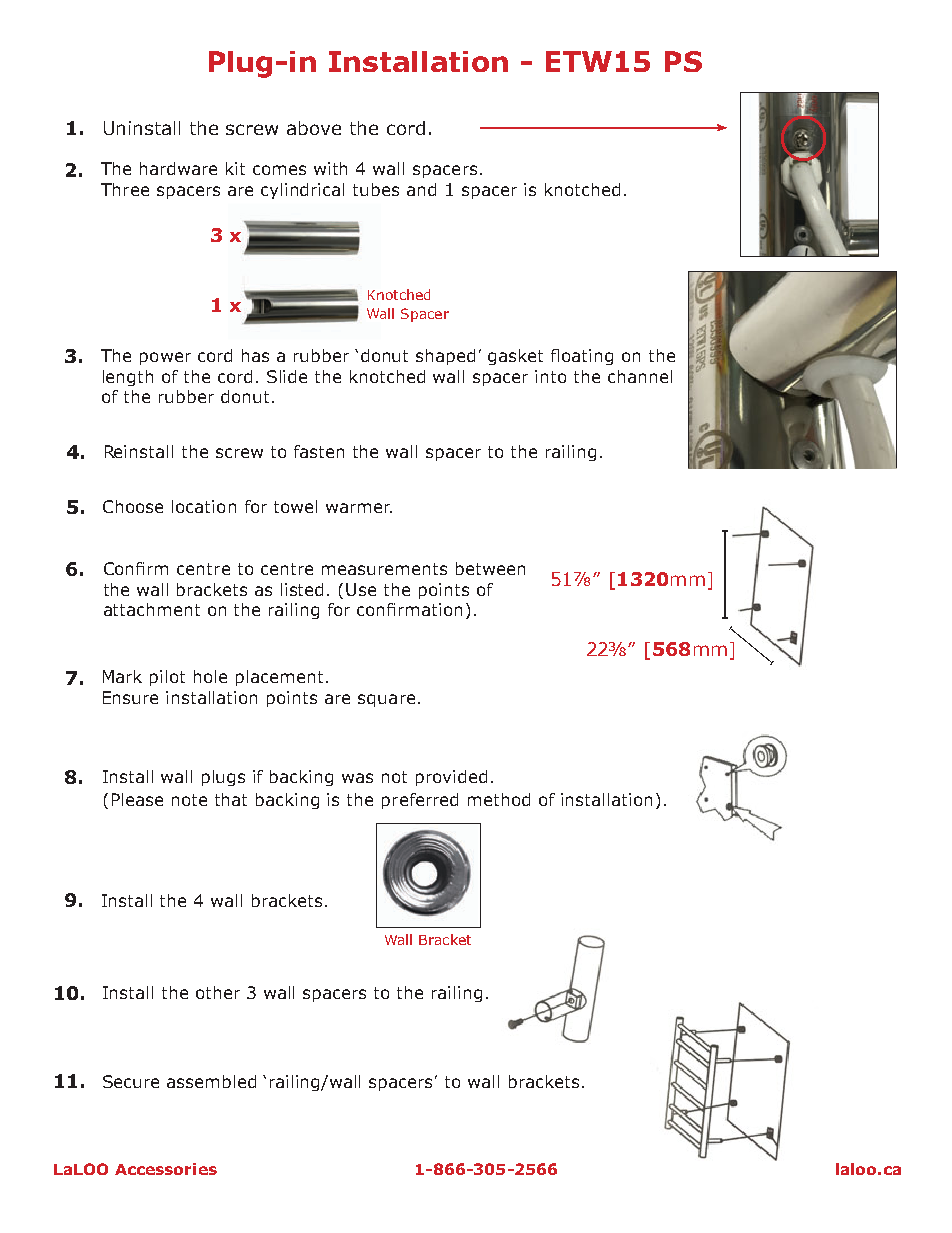  I want to click on into, so click(550, 376).
